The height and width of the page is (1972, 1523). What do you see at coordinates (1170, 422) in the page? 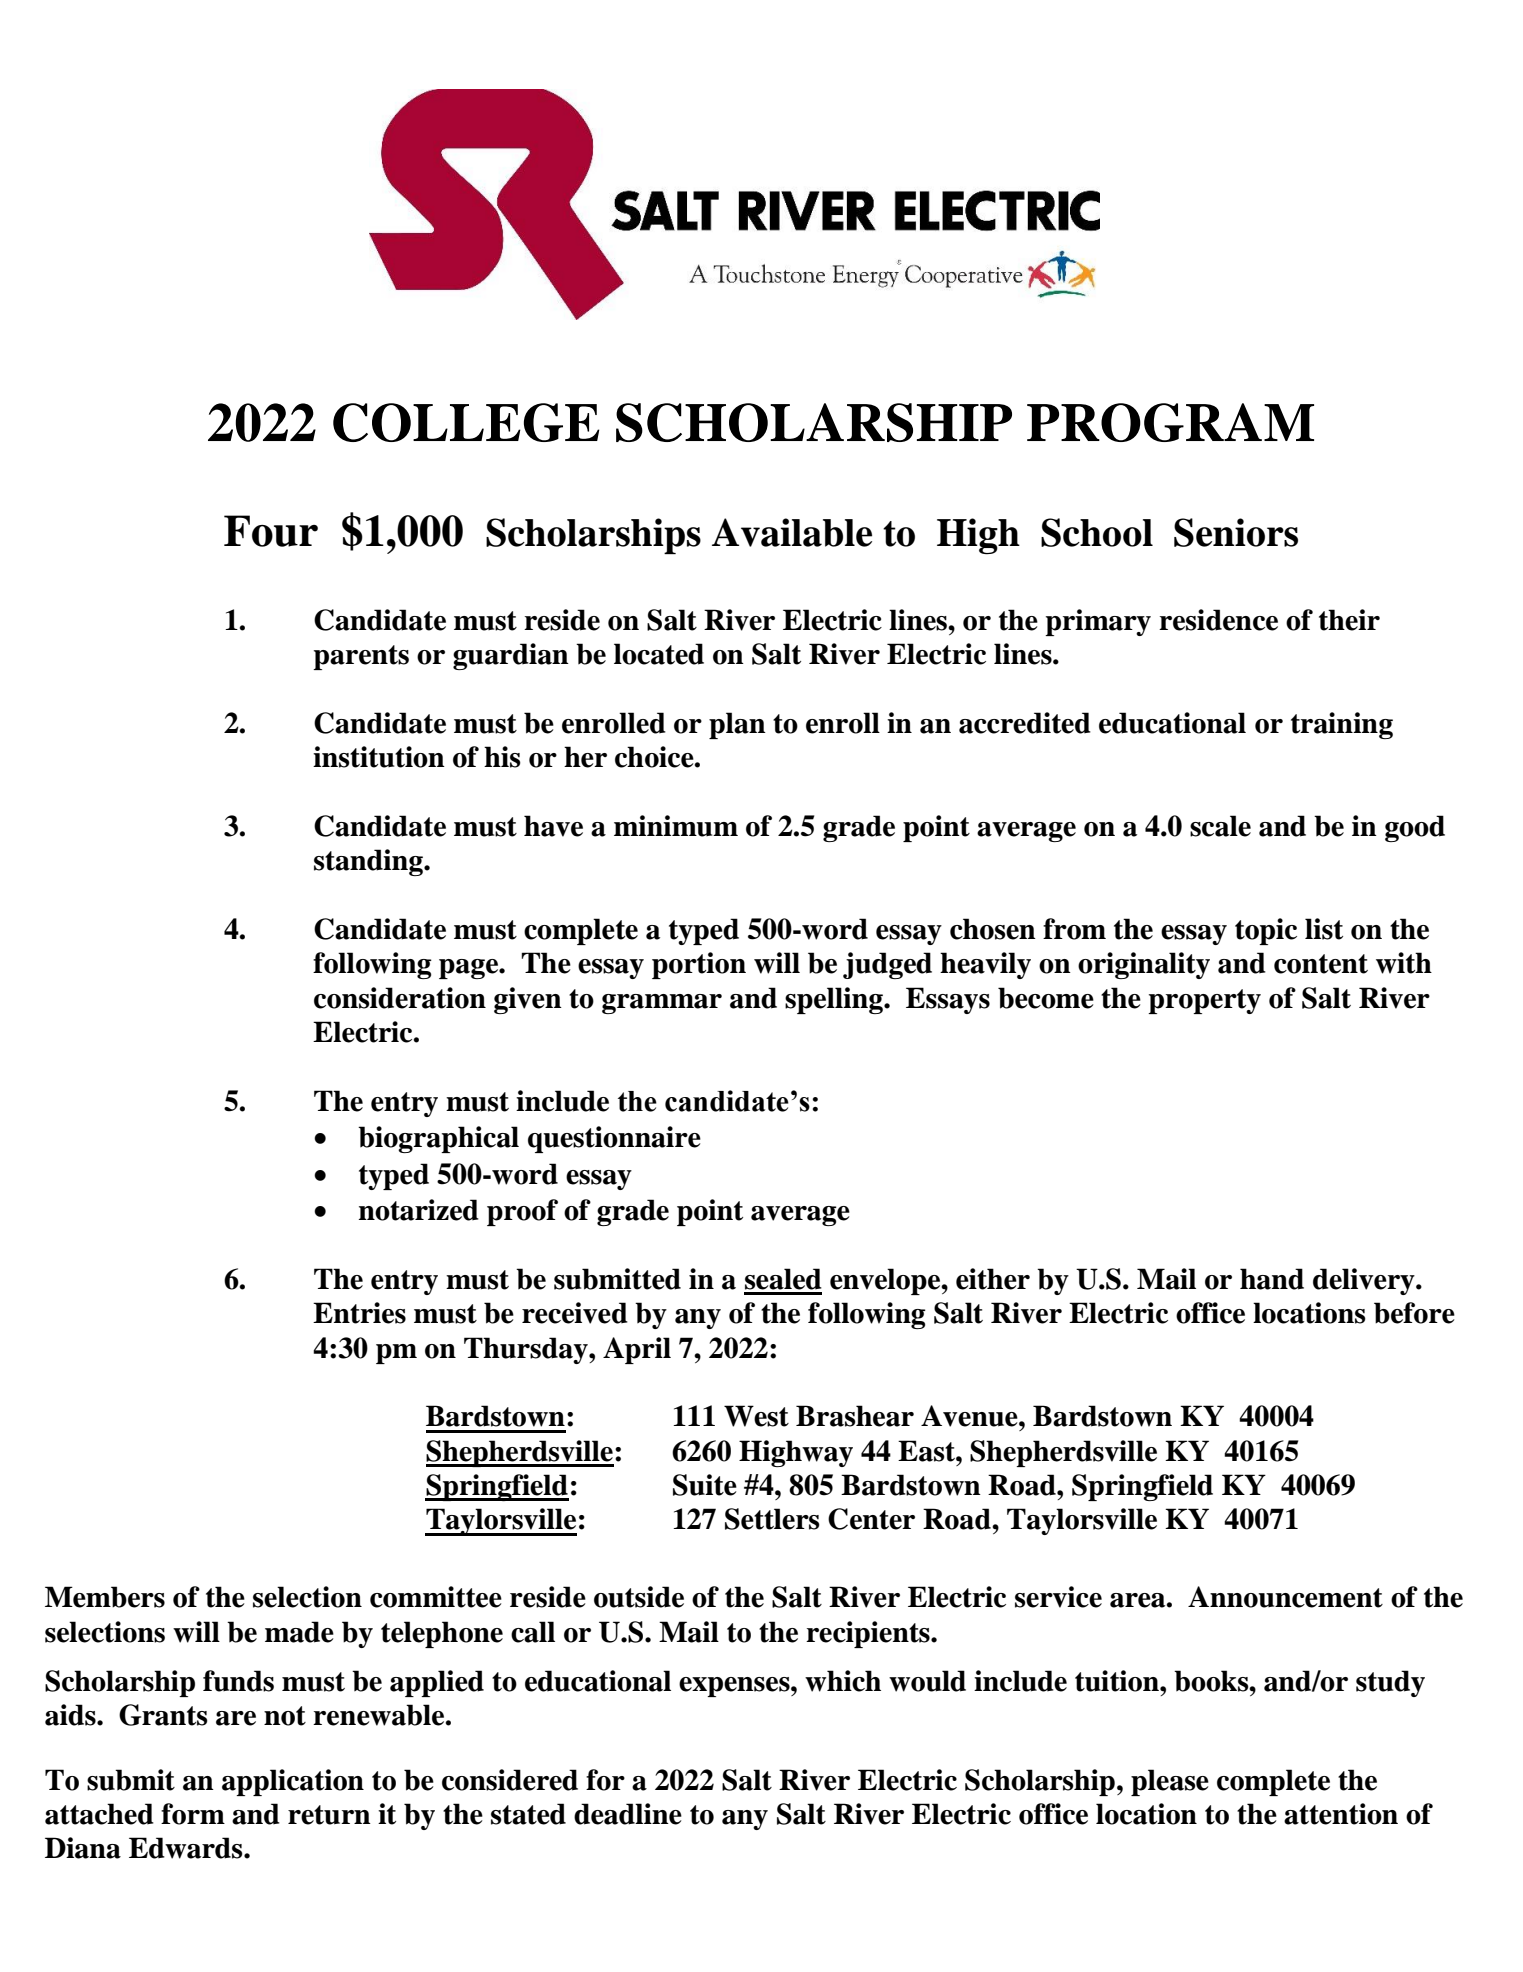
I see `PROGRAM` at bounding box center [1170, 422].
